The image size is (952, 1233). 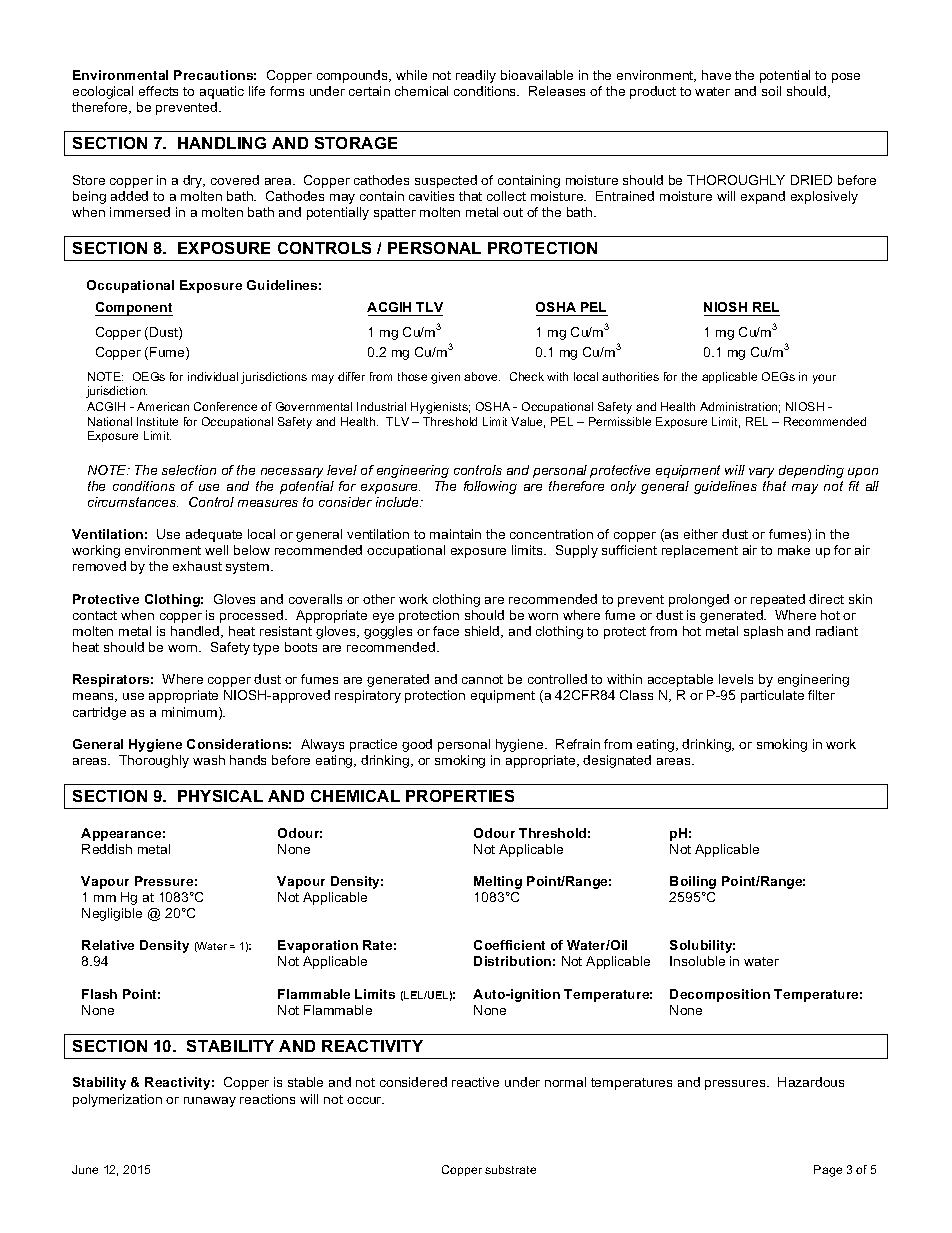 I want to click on splash, so click(x=763, y=632).
